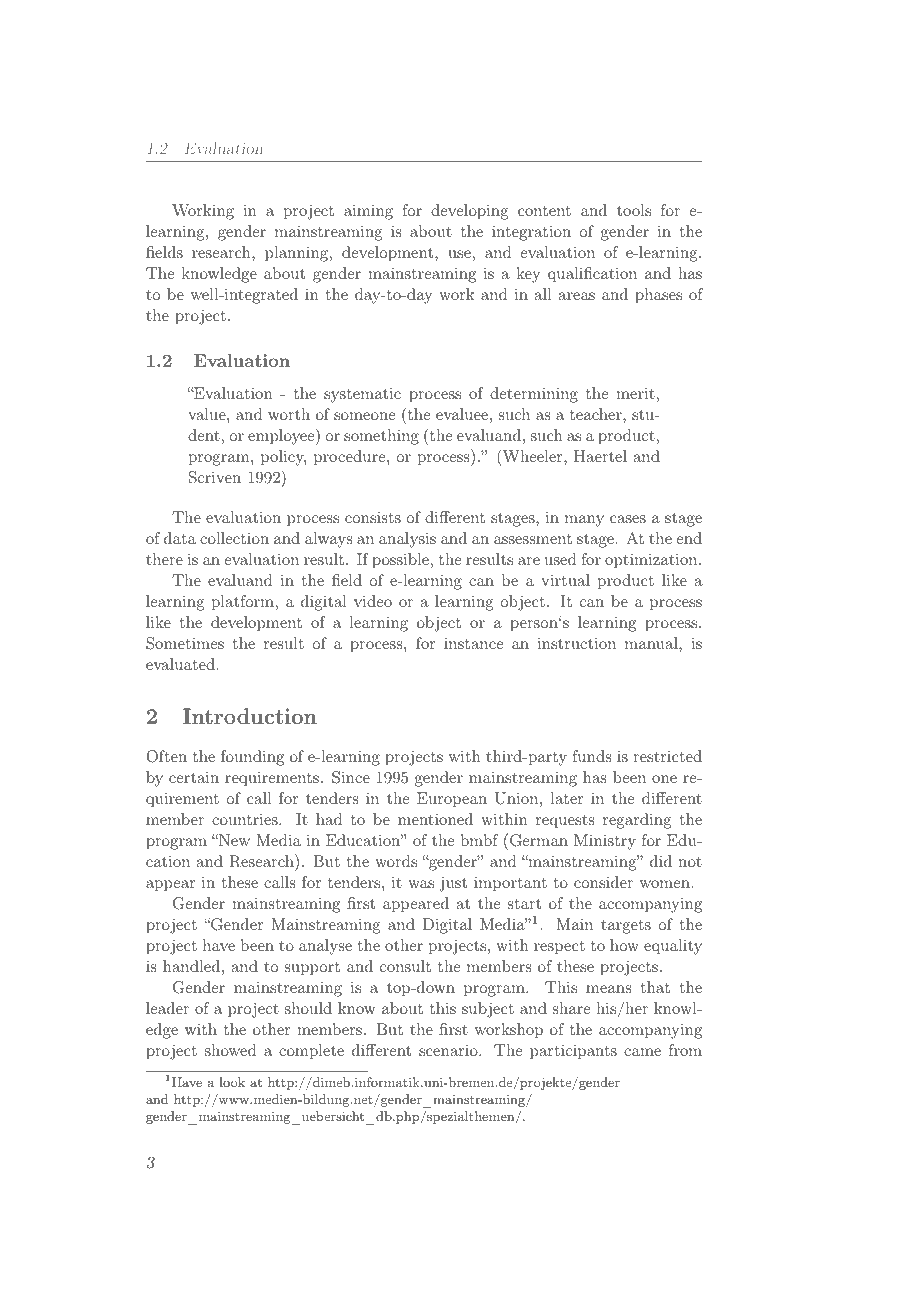 The height and width of the document is (1308, 924). I want to click on was, so click(421, 884).
